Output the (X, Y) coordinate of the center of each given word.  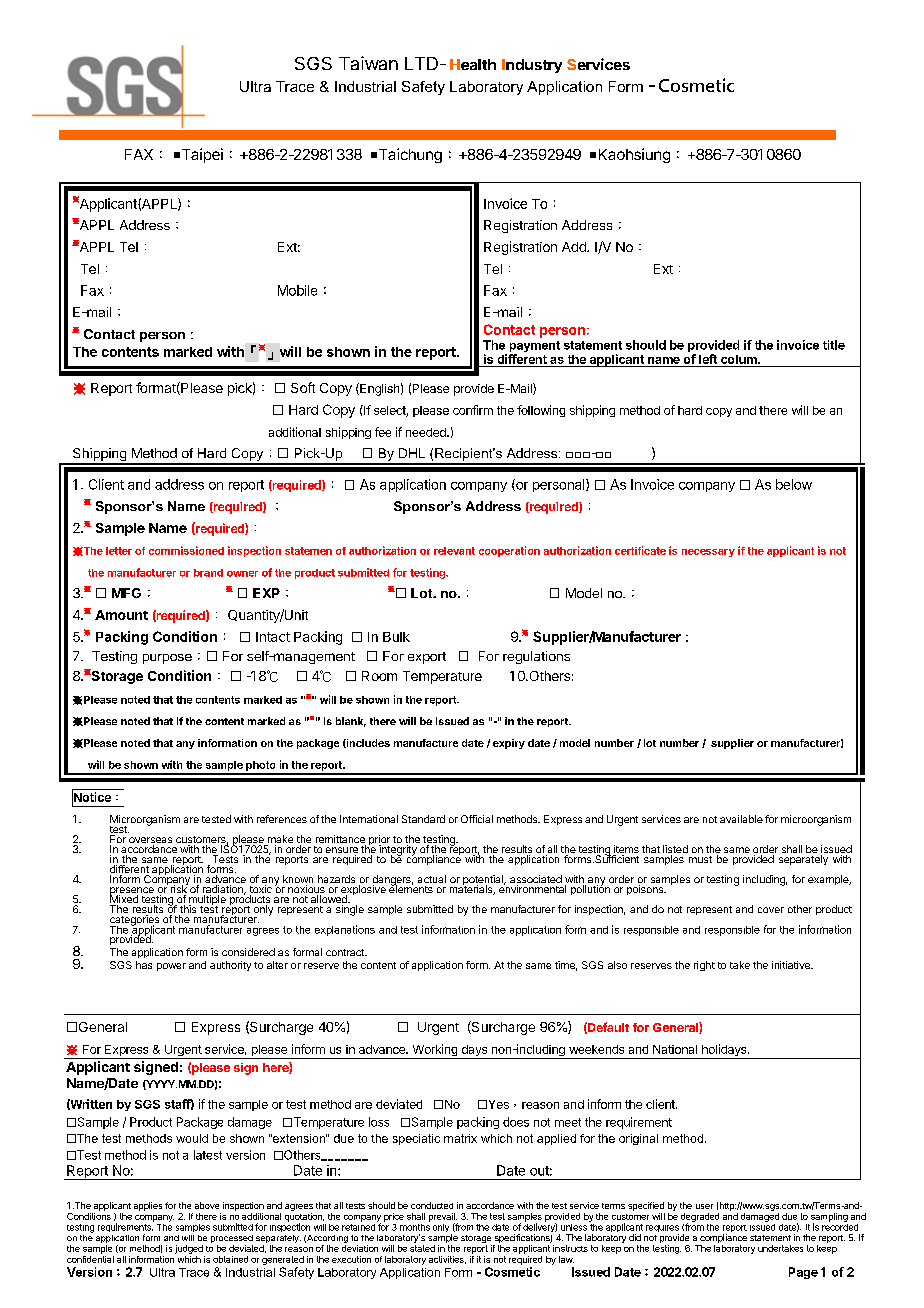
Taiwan (368, 63)
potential (483, 881)
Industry (532, 66)
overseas (150, 841)
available (741, 819)
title (834, 345)
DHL (412, 453)
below (794, 484)
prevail (443, 1218)
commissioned (186, 550)
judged (189, 1249)
